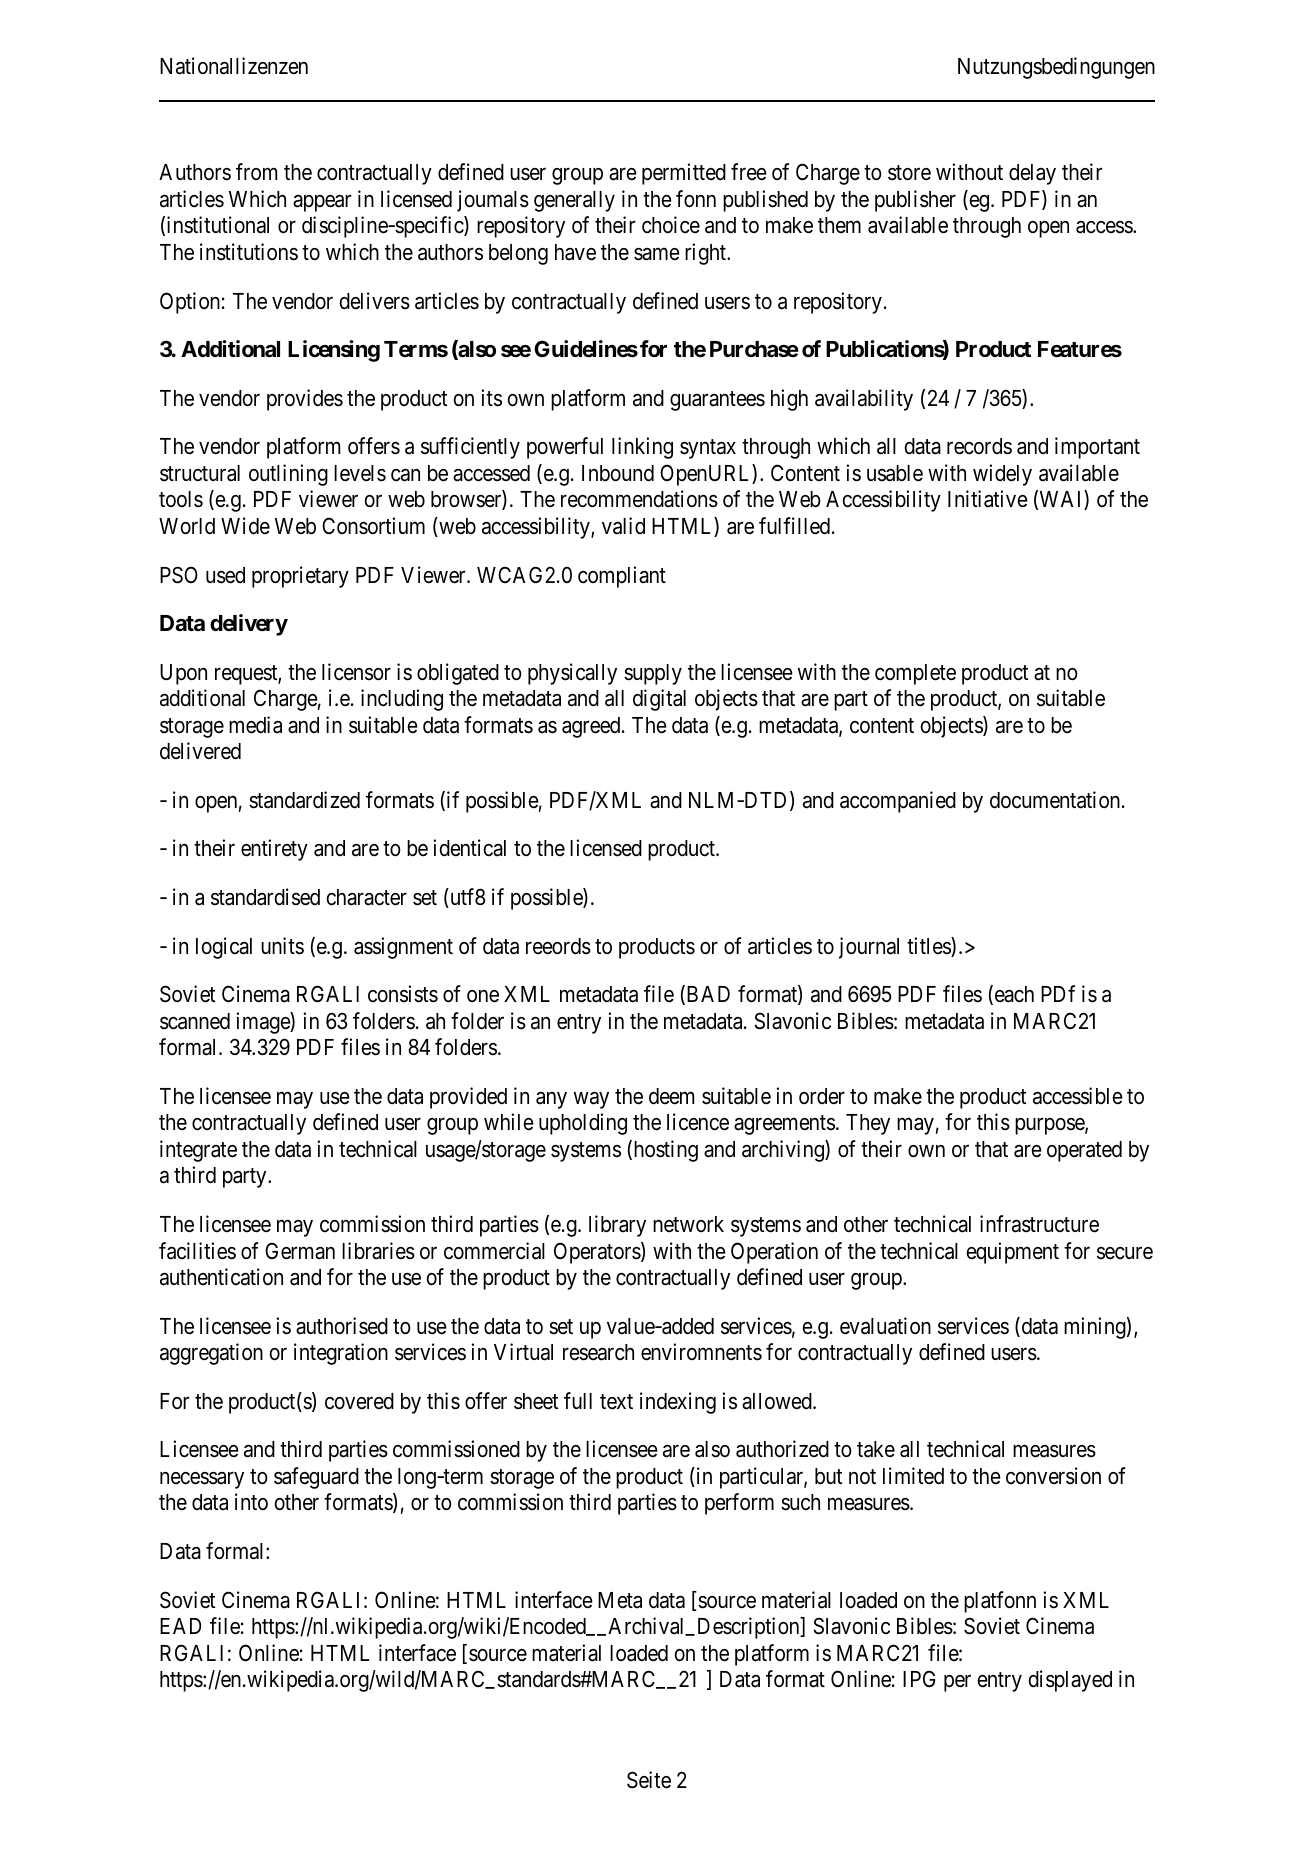  What do you see at coordinates (671, 1096) in the screenshot?
I see `deem` at bounding box center [671, 1096].
